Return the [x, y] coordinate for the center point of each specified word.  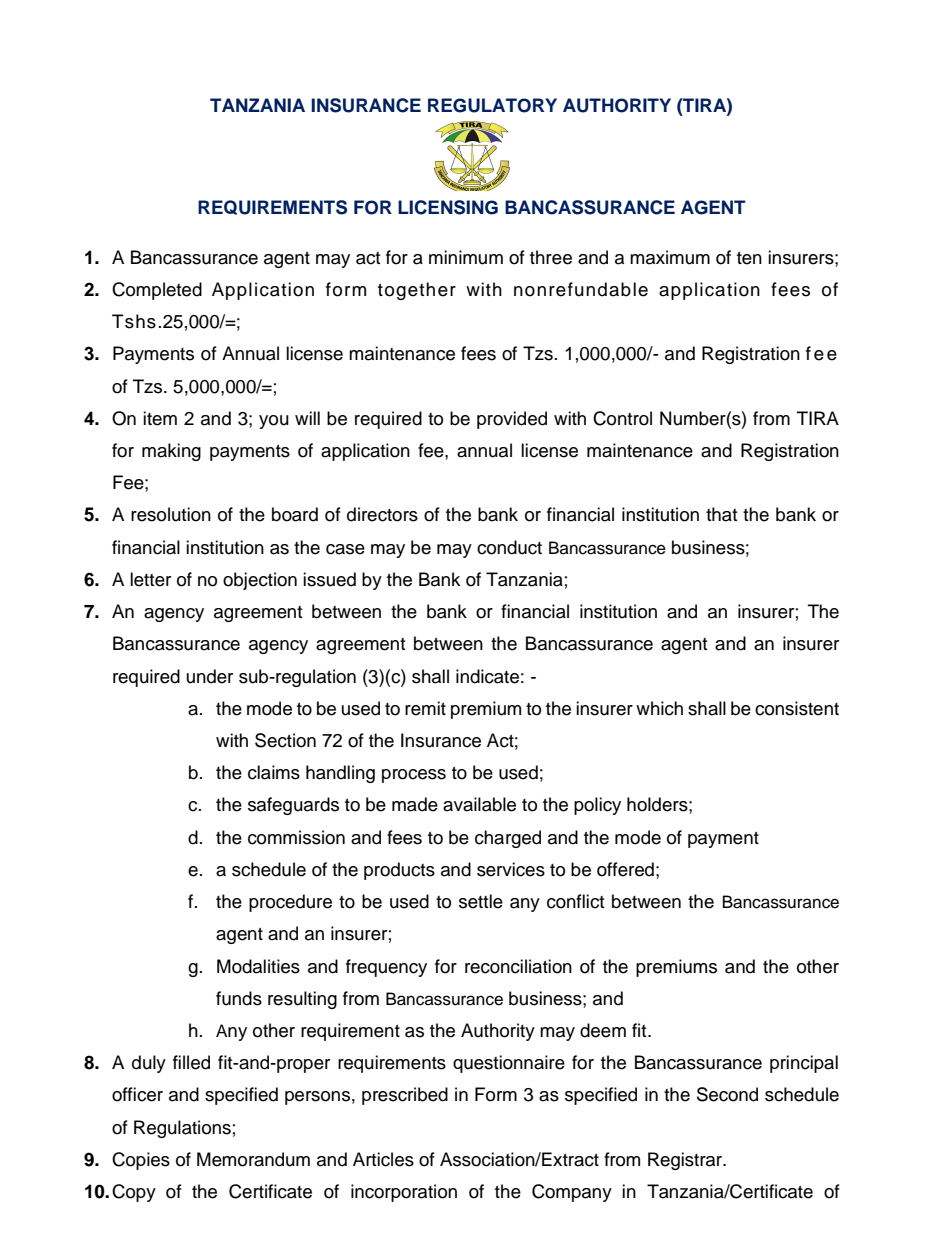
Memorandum [253, 1159]
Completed [157, 291]
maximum [670, 257]
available [479, 804]
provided [512, 420]
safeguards [293, 806]
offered [625, 869]
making [171, 452]
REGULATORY [492, 105]
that [721, 514]
